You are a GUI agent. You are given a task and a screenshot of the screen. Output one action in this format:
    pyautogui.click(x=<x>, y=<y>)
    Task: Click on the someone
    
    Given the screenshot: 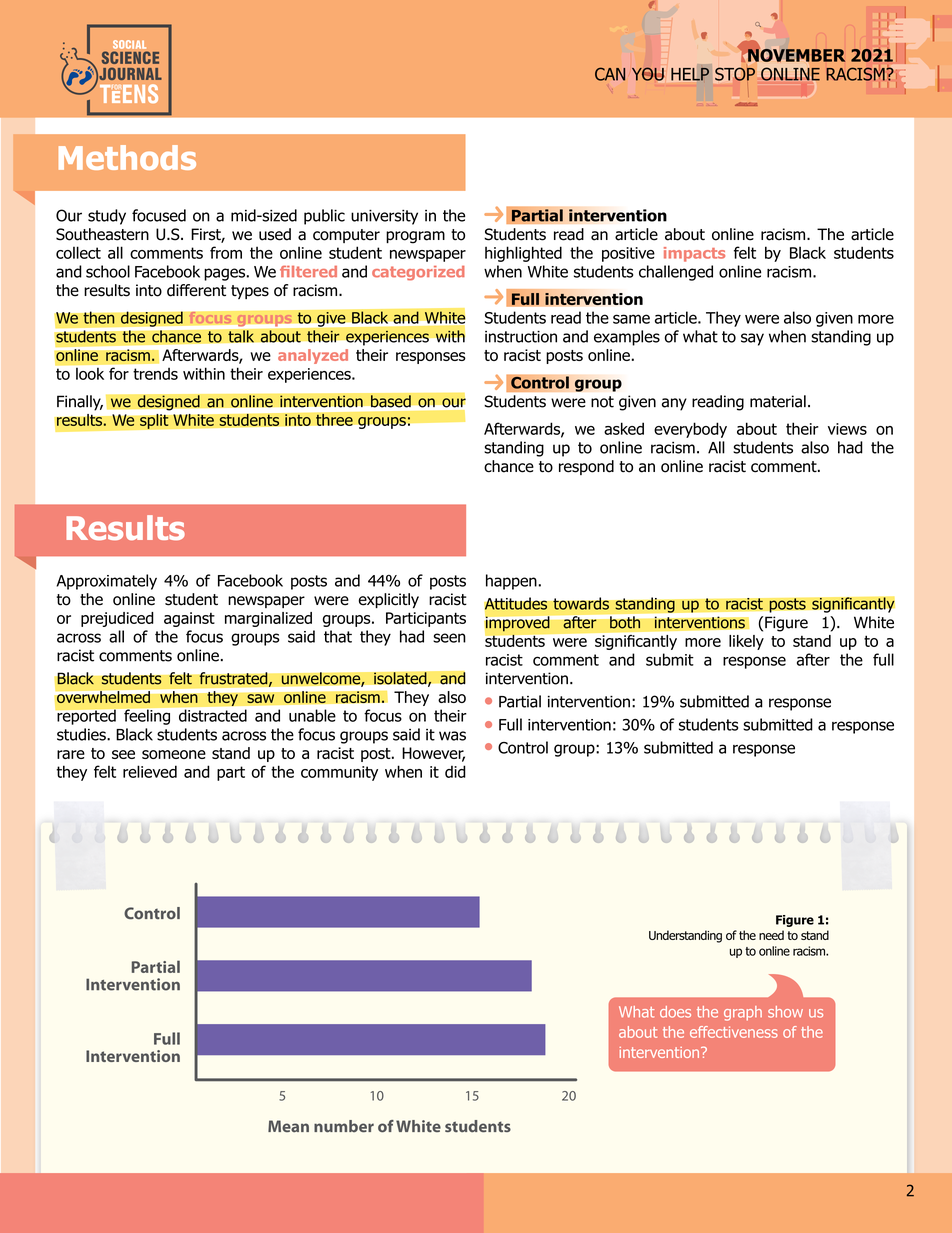 What is the action you would take?
    pyautogui.click(x=174, y=754)
